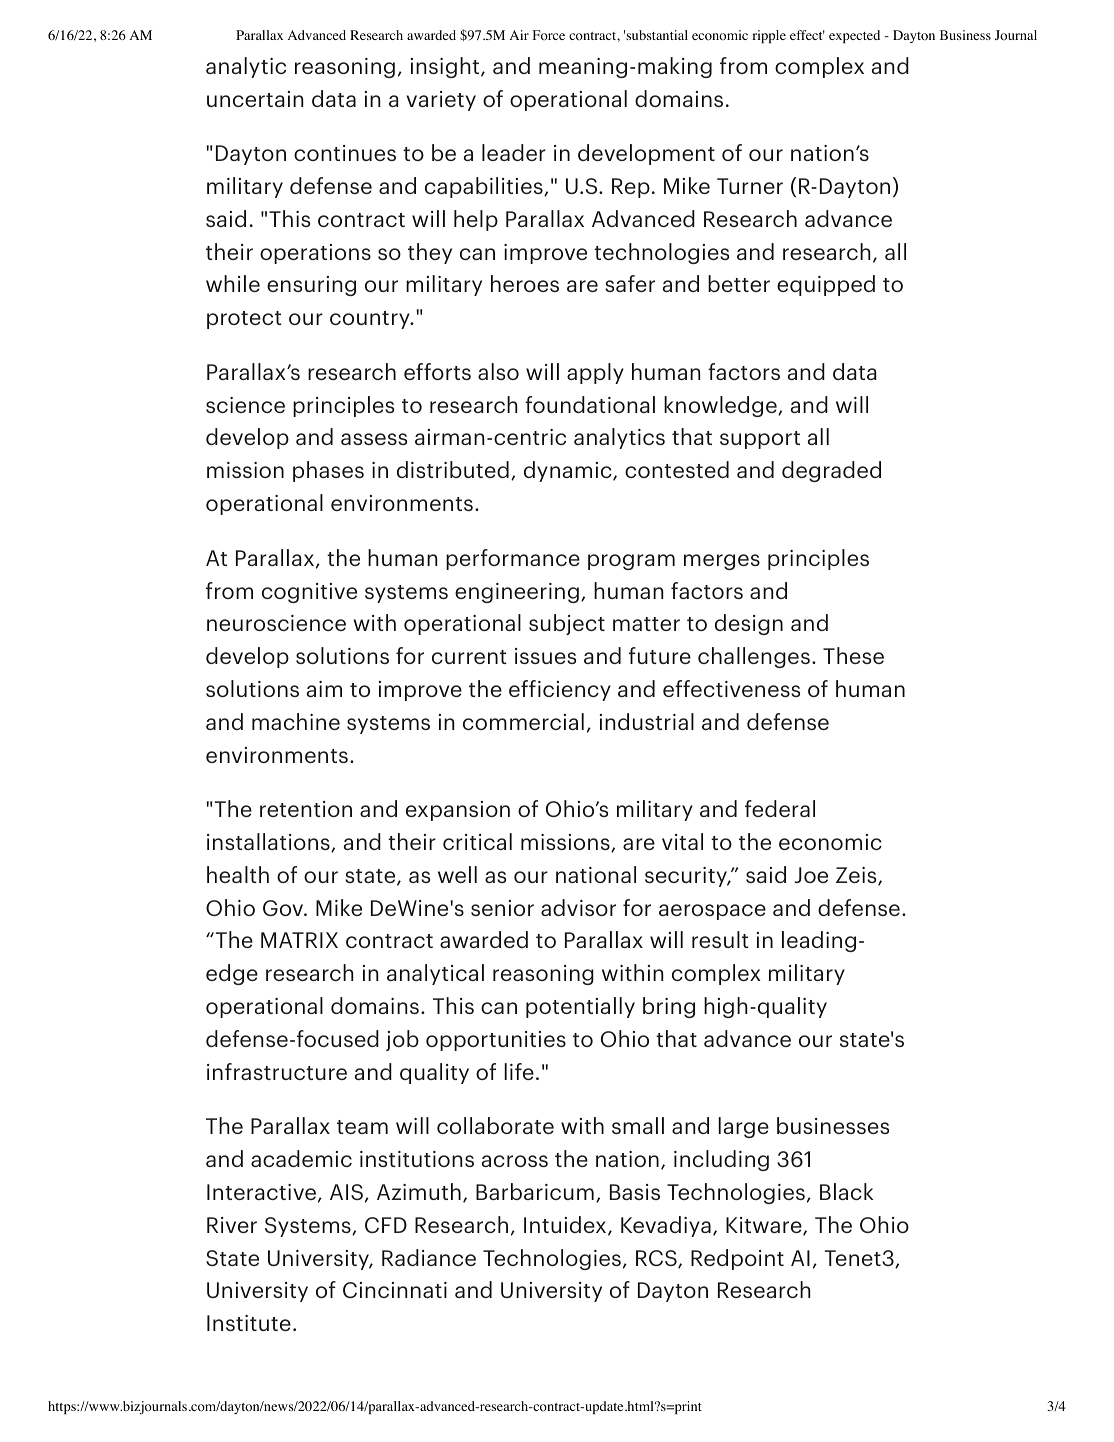  Describe the element at coordinates (498, 371) in the screenshot. I see `also` at that location.
